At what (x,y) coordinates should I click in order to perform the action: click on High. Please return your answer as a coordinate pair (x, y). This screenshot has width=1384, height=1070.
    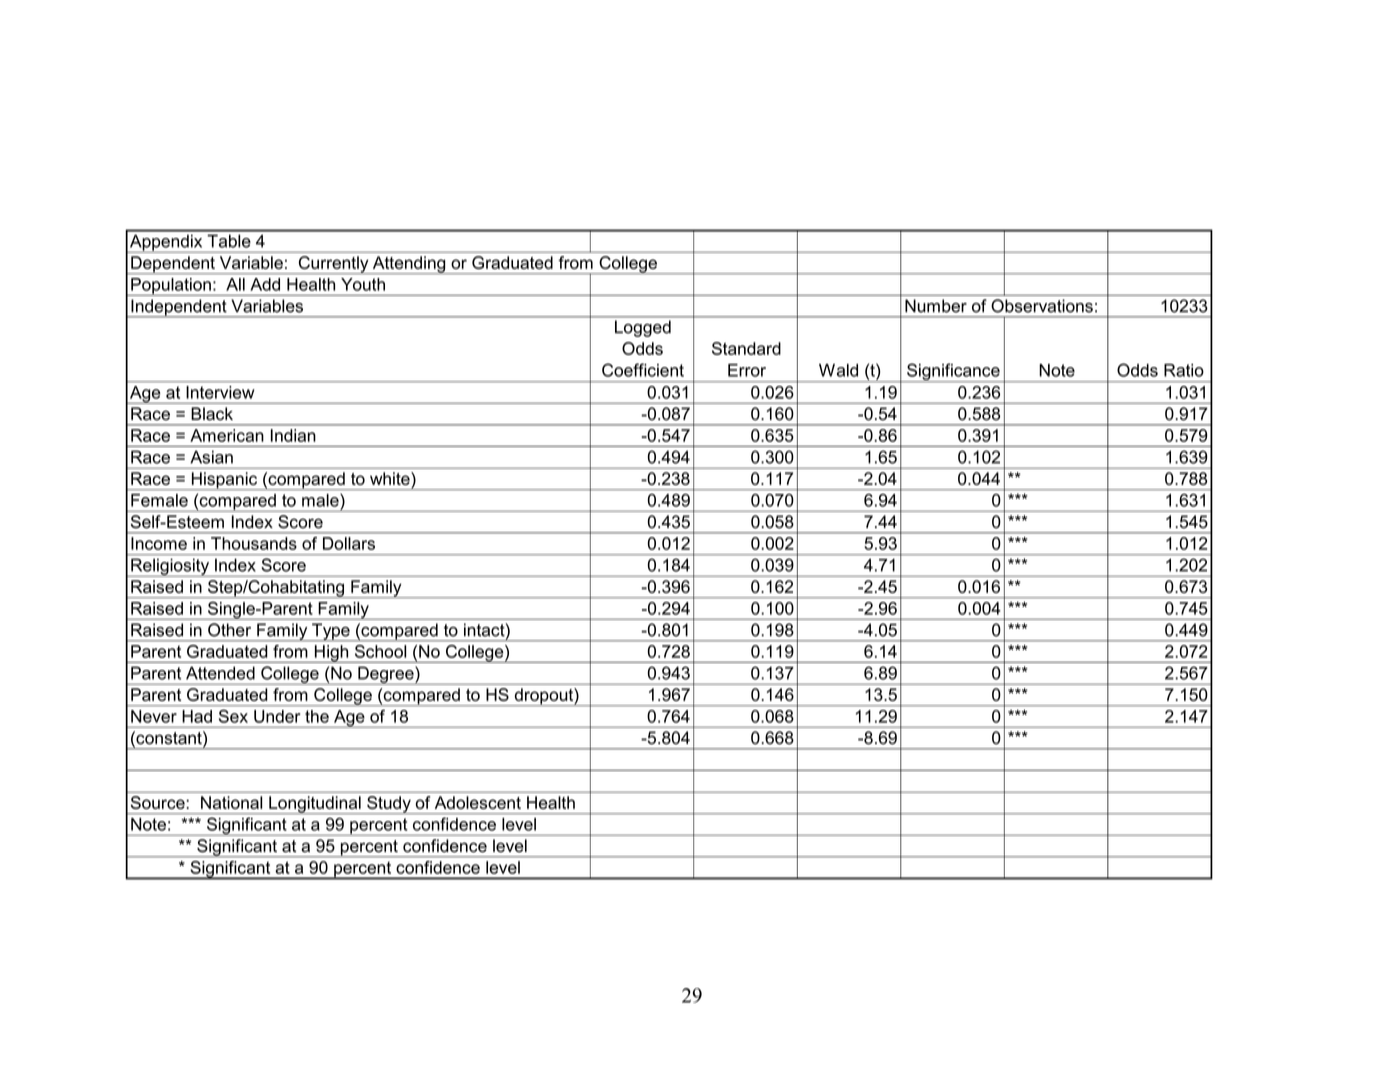
    Looking at the image, I should click on (331, 654).
